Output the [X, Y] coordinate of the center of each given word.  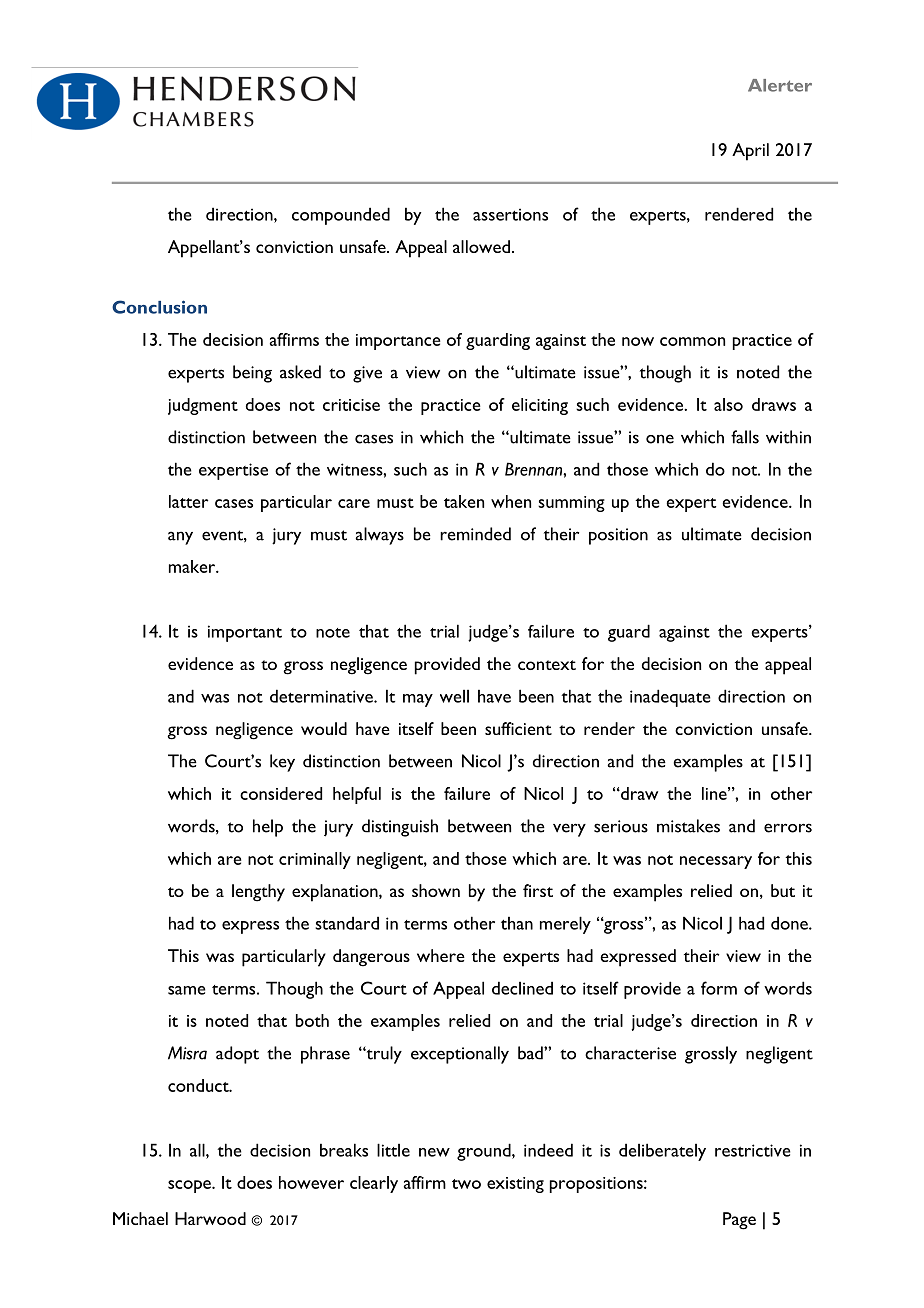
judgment [203, 406]
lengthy [258, 893]
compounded [341, 216]
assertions [510, 214]
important [245, 633]
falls [745, 437]
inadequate [670, 698]
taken [464, 501]
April [750, 152]
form [719, 988]
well [454, 696]
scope [190, 1186]
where [441, 955]
